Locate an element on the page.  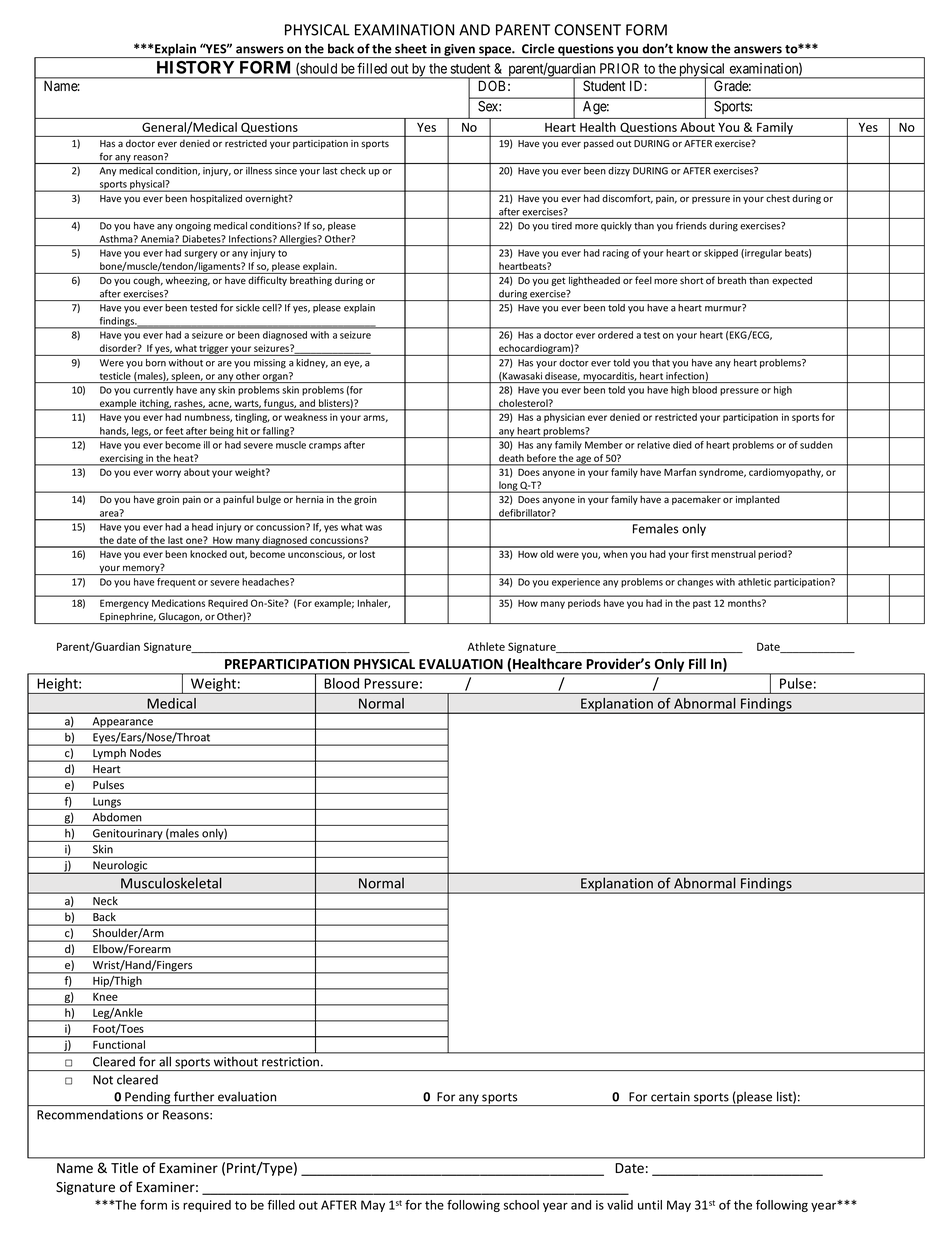
past is located at coordinates (702, 604).
